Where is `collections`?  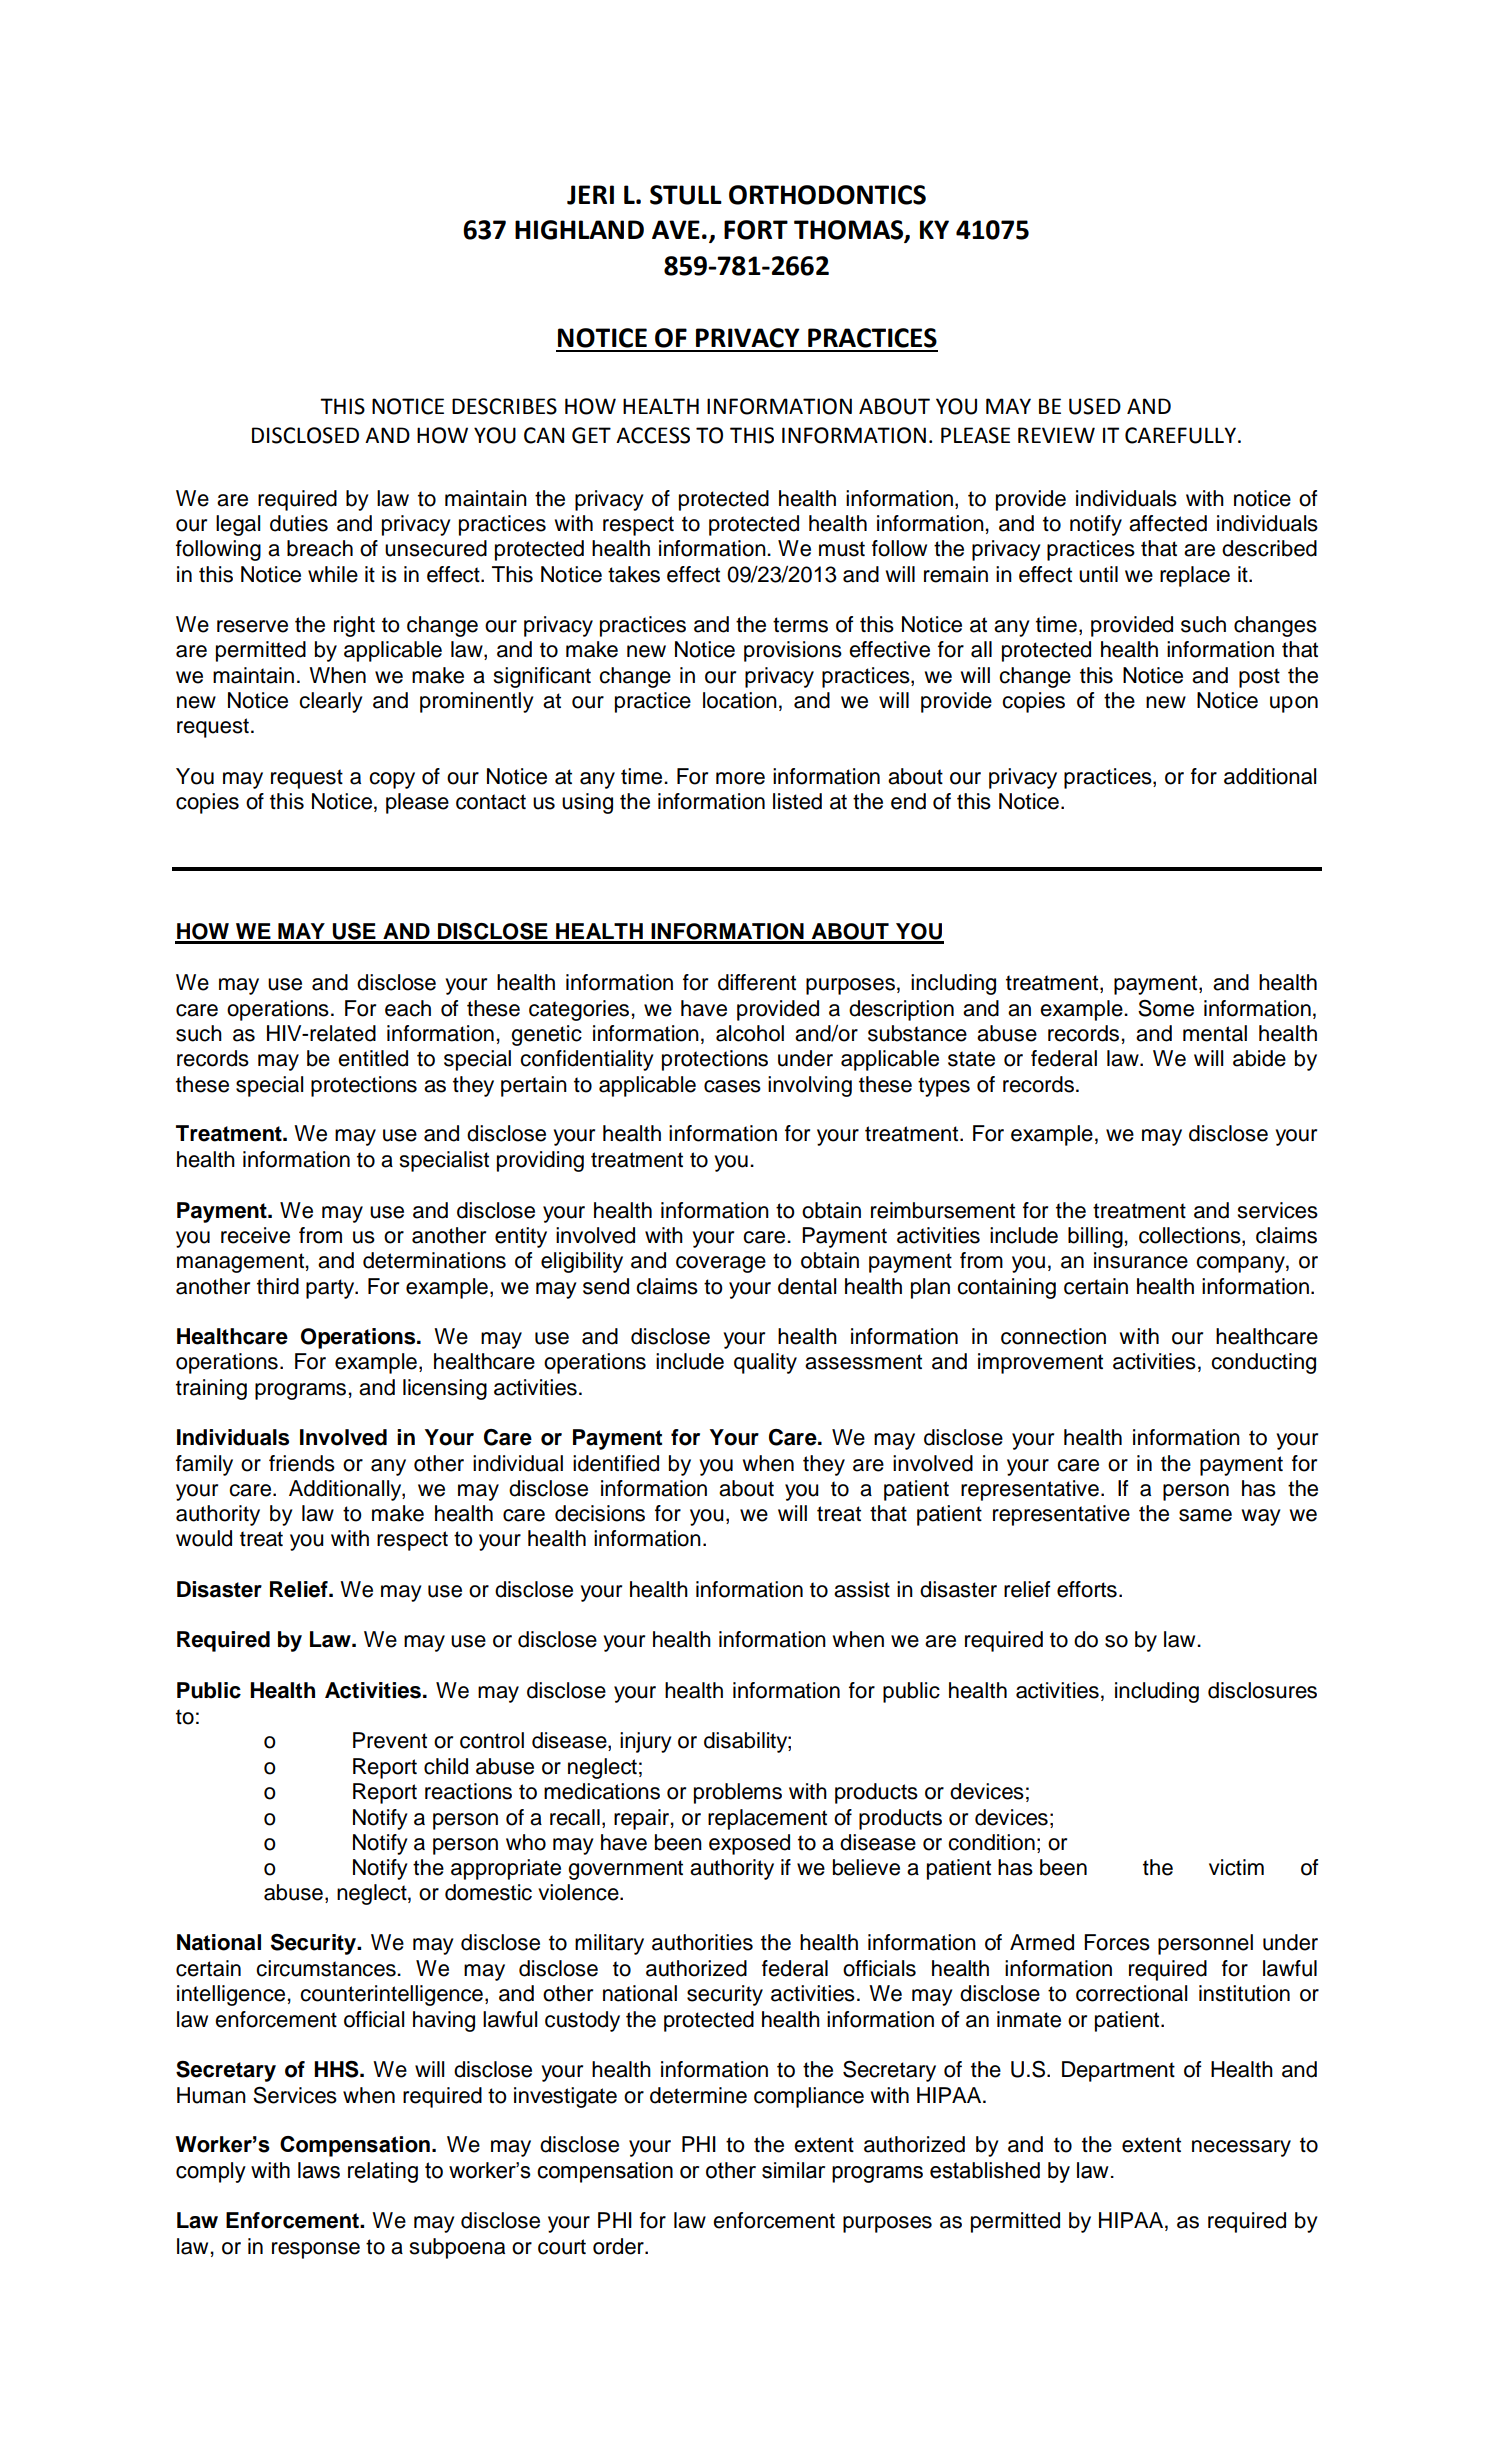 collections is located at coordinates (1191, 1236).
